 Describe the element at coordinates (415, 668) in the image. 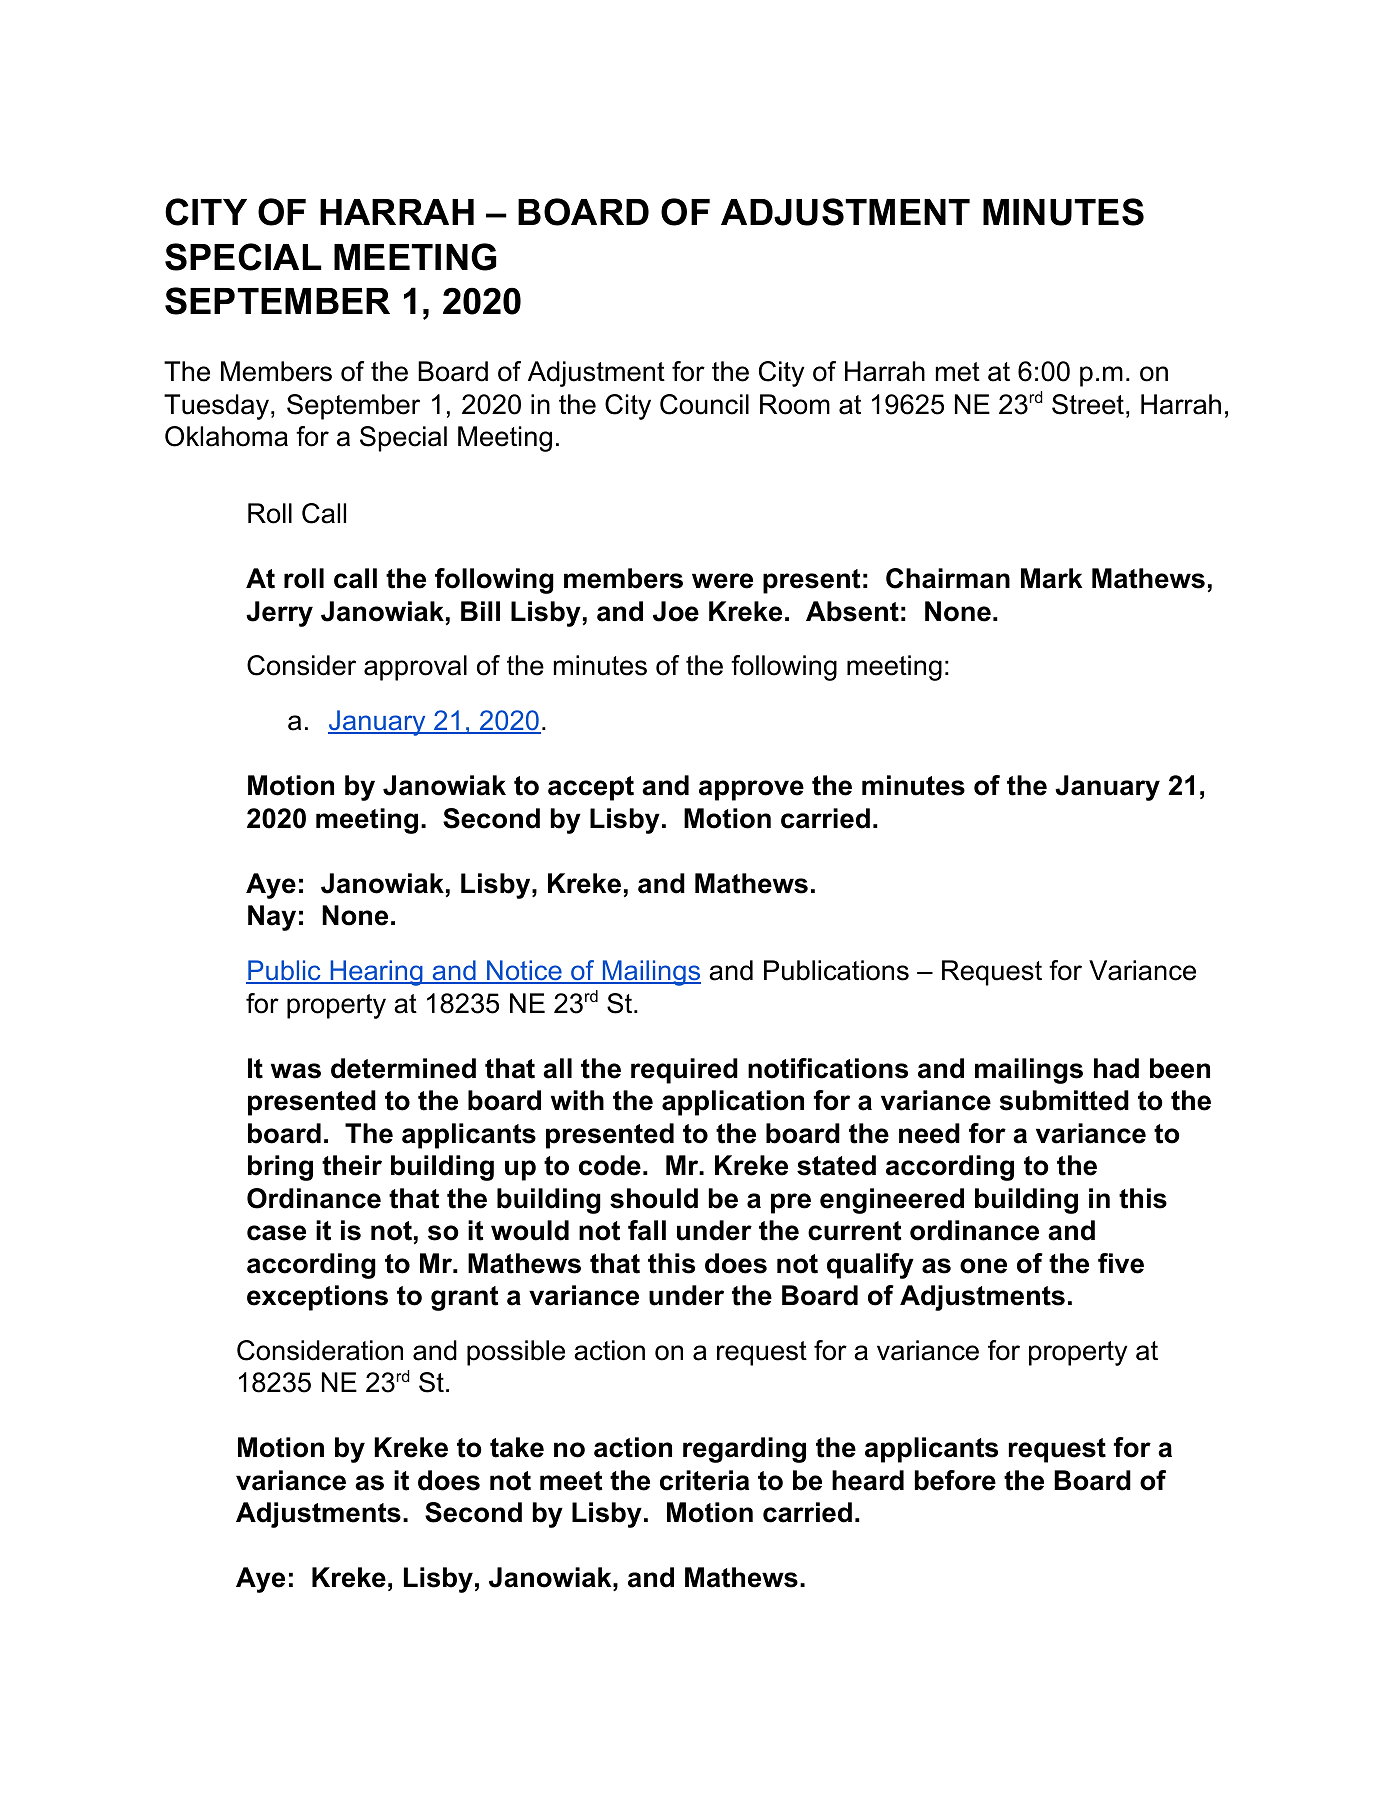

I see `approval` at that location.
